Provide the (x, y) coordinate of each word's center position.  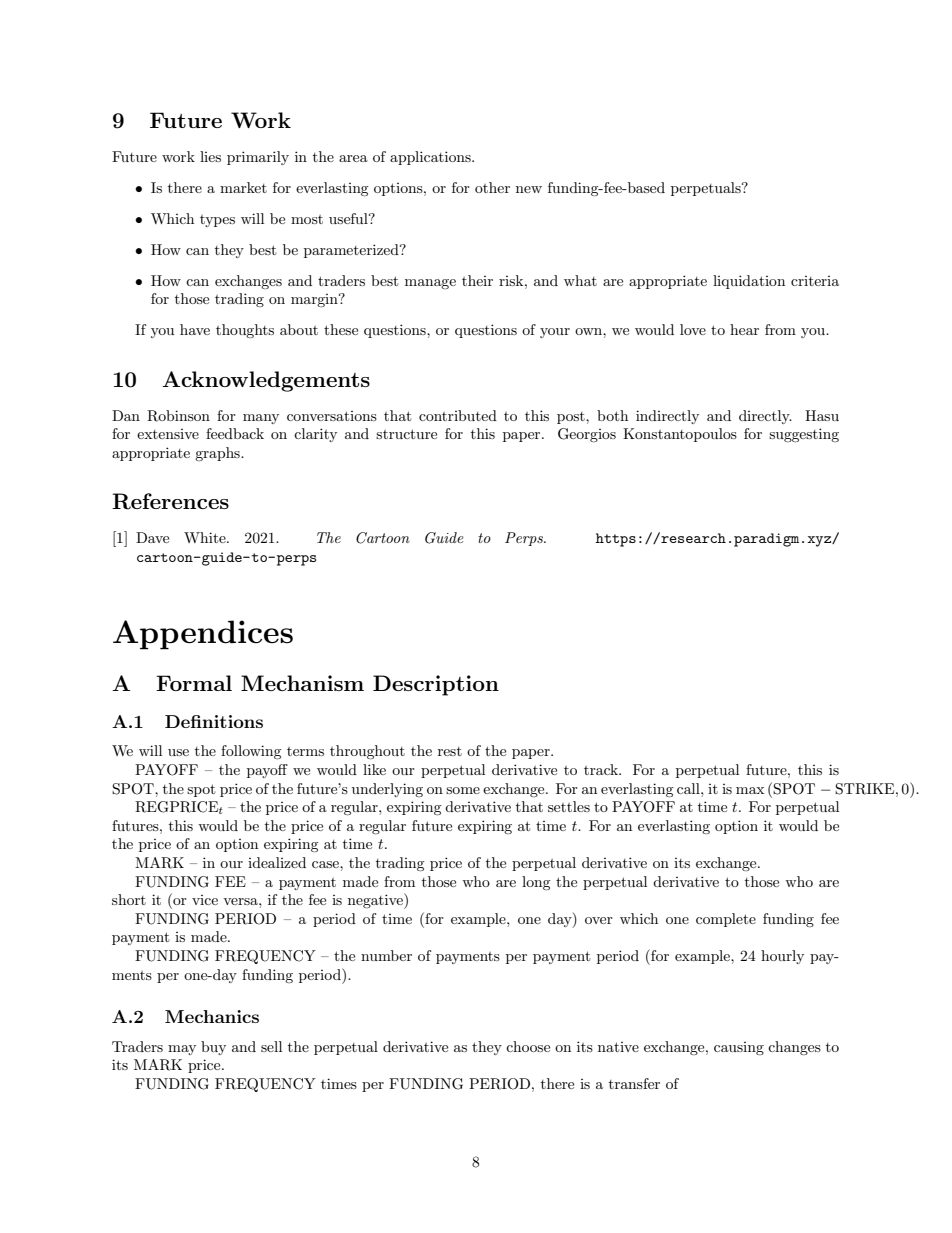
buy (213, 1048)
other (492, 187)
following (251, 752)
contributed (458, 415)
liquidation (749, 282)
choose (528, 1046)
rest (450, 751)
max (750, 790)
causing (739, 1048)
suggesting (804, 435)
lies (210, 156)
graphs (218, 454)
